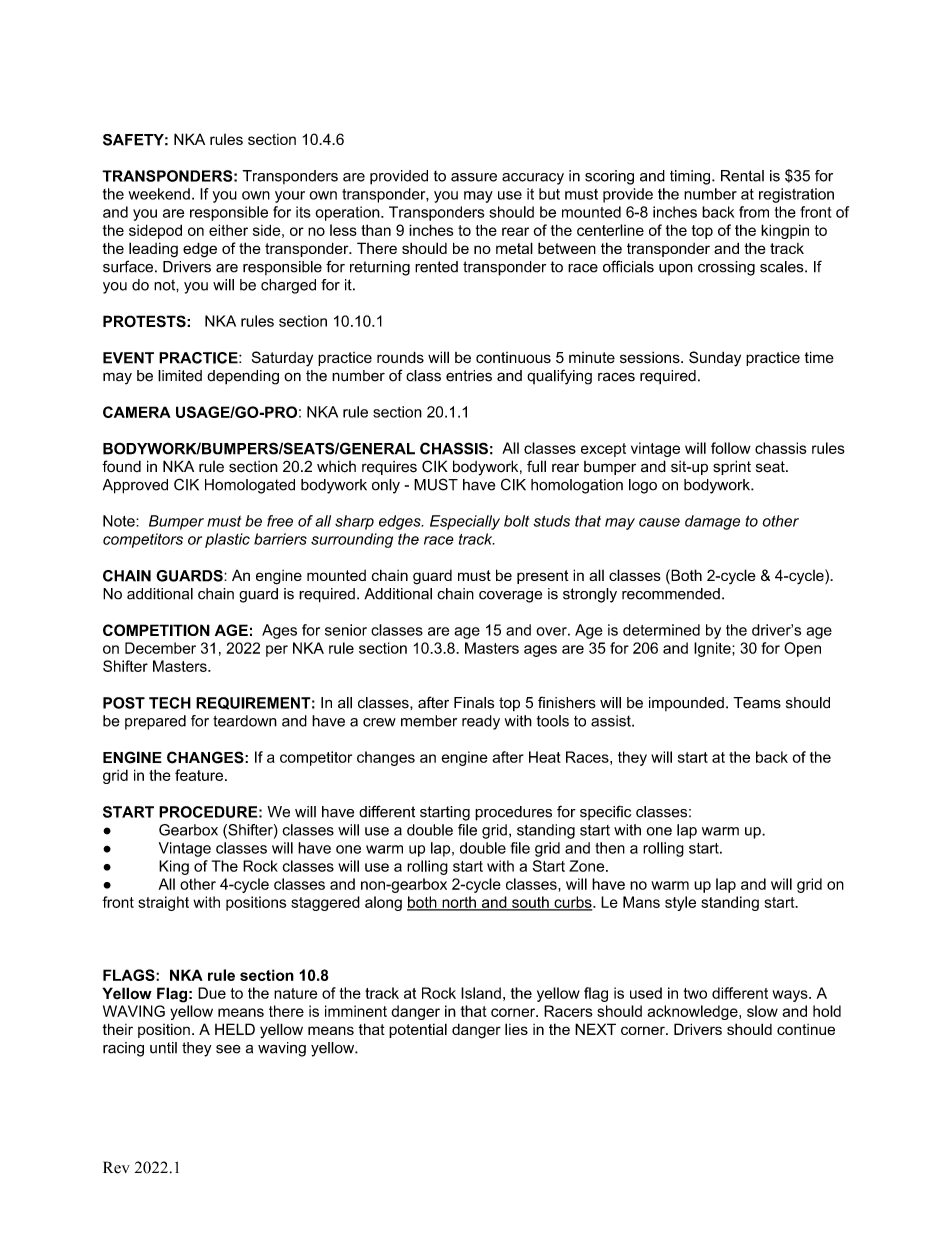 This screenshot has height=1233, width=952. Describe the element at coordinates (530, 903) in the screenshot. I see `south` at that location.
